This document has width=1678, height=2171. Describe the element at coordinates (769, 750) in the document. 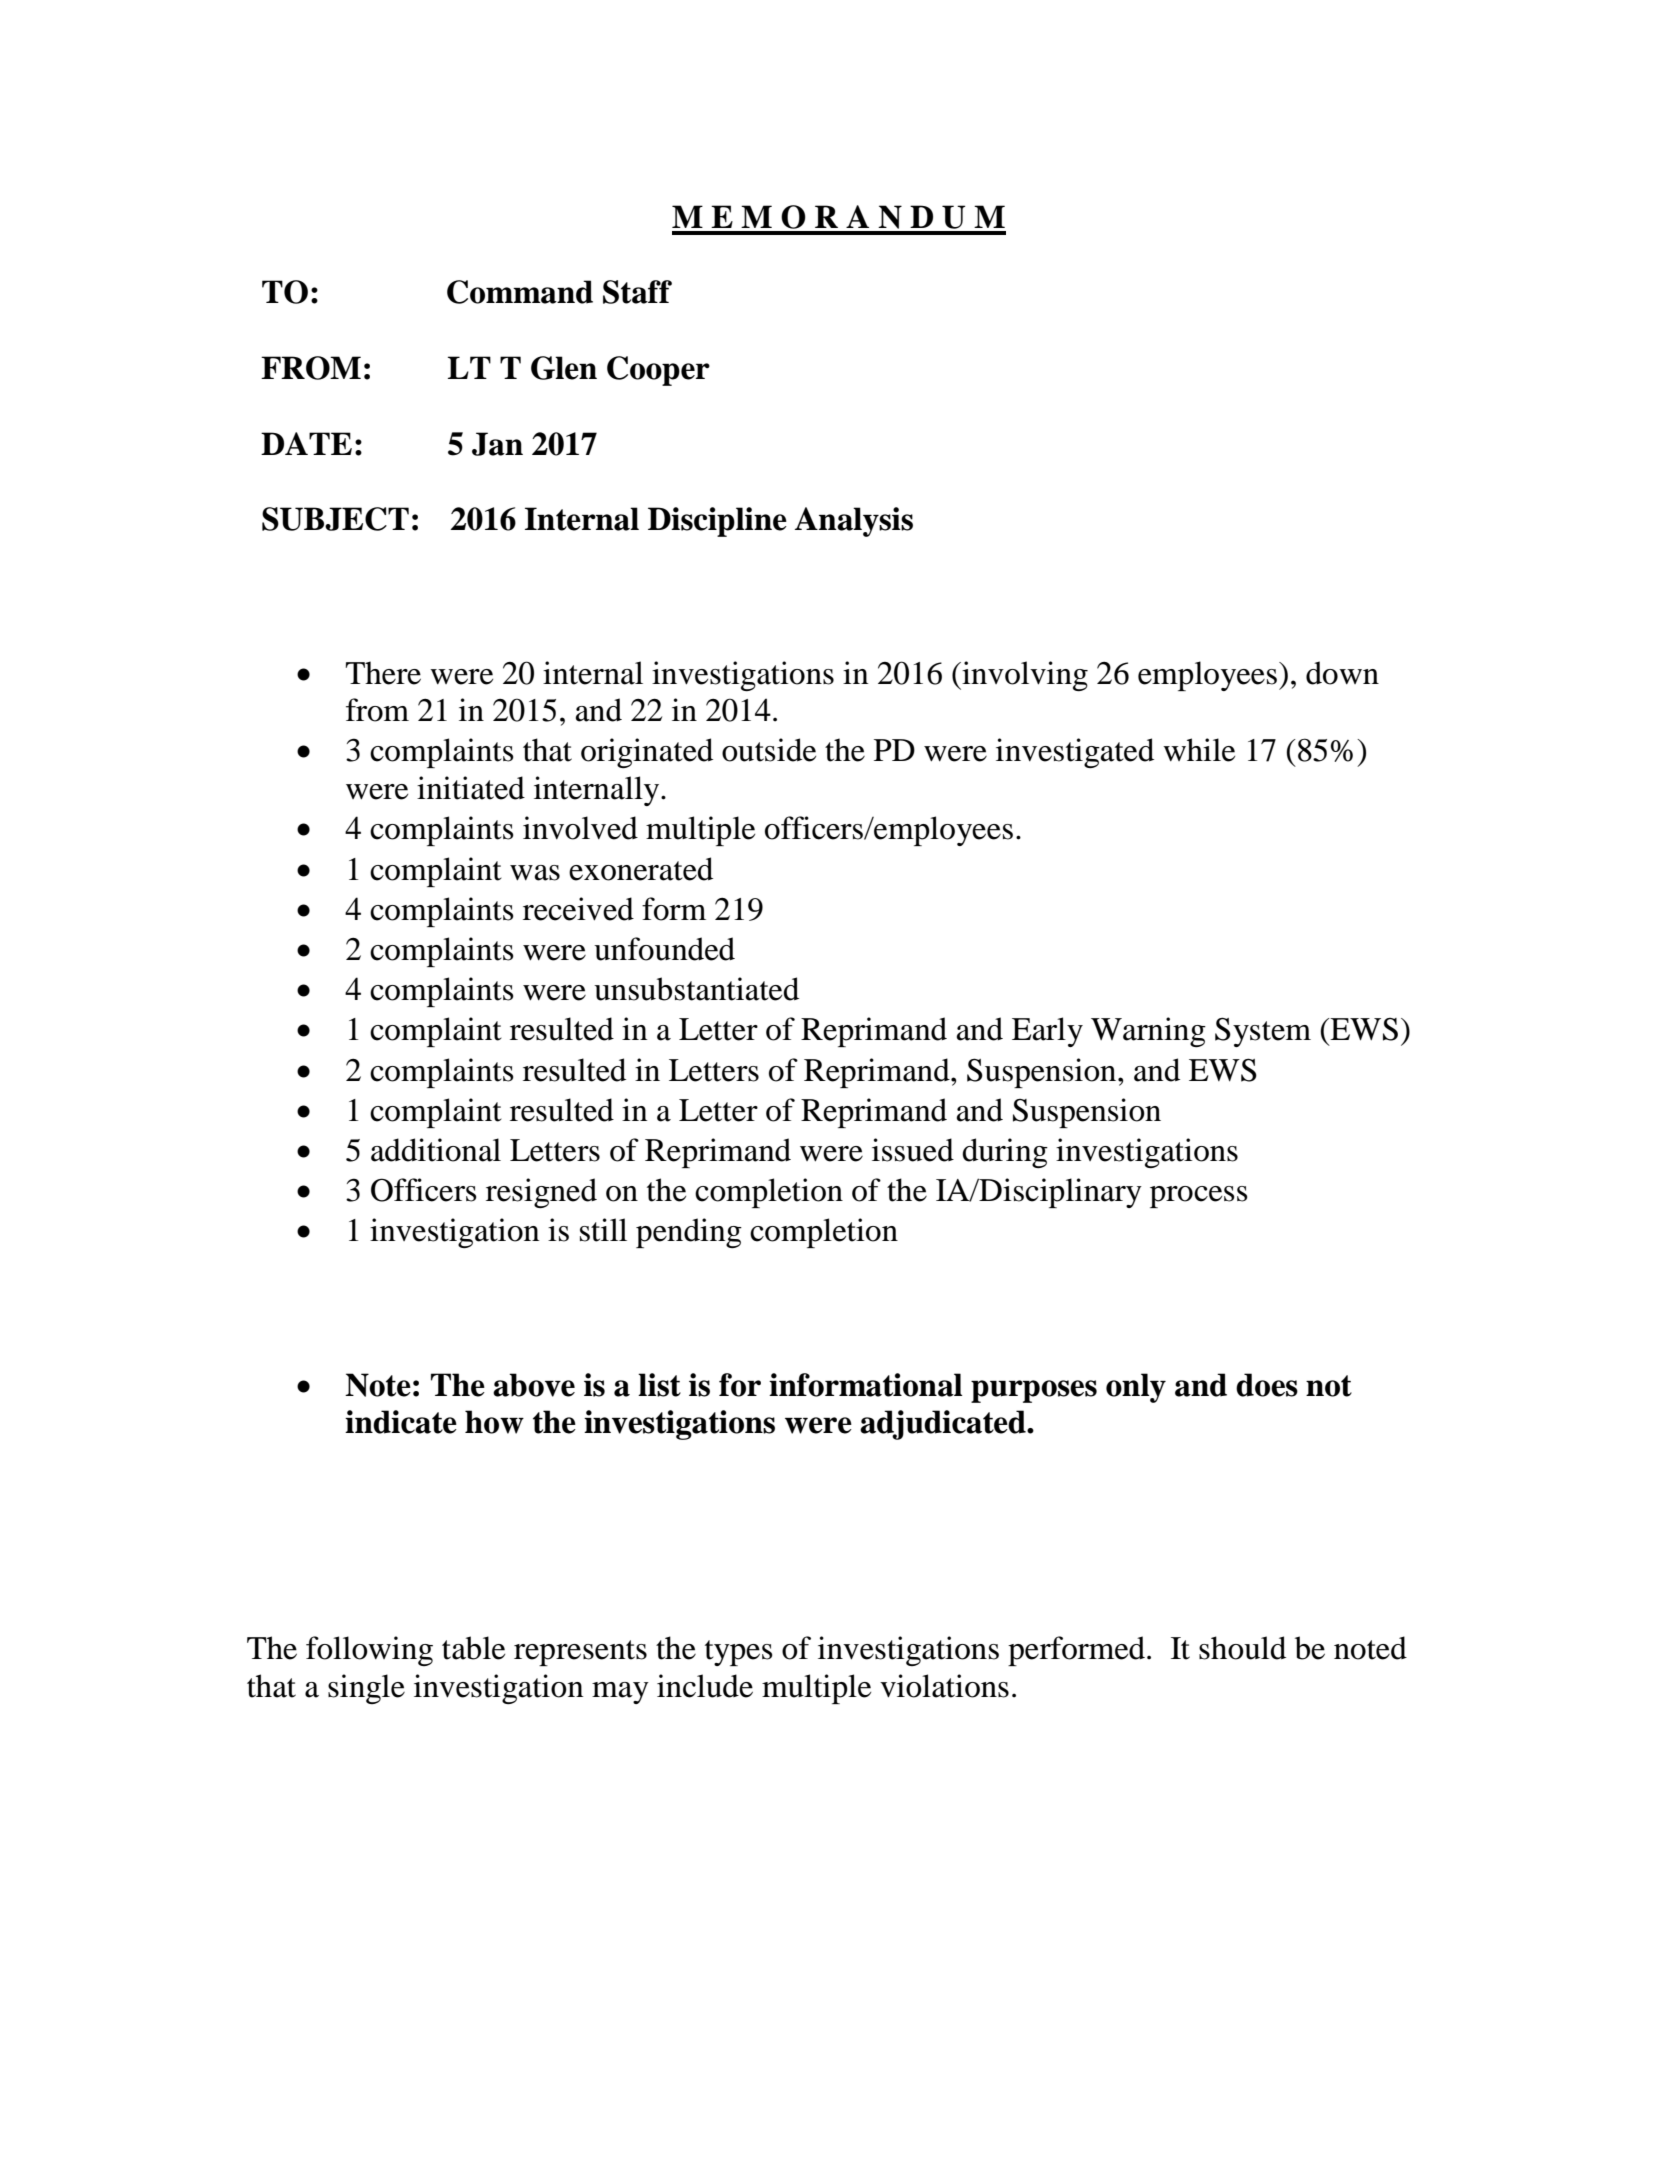

I see `outside` at that location.
